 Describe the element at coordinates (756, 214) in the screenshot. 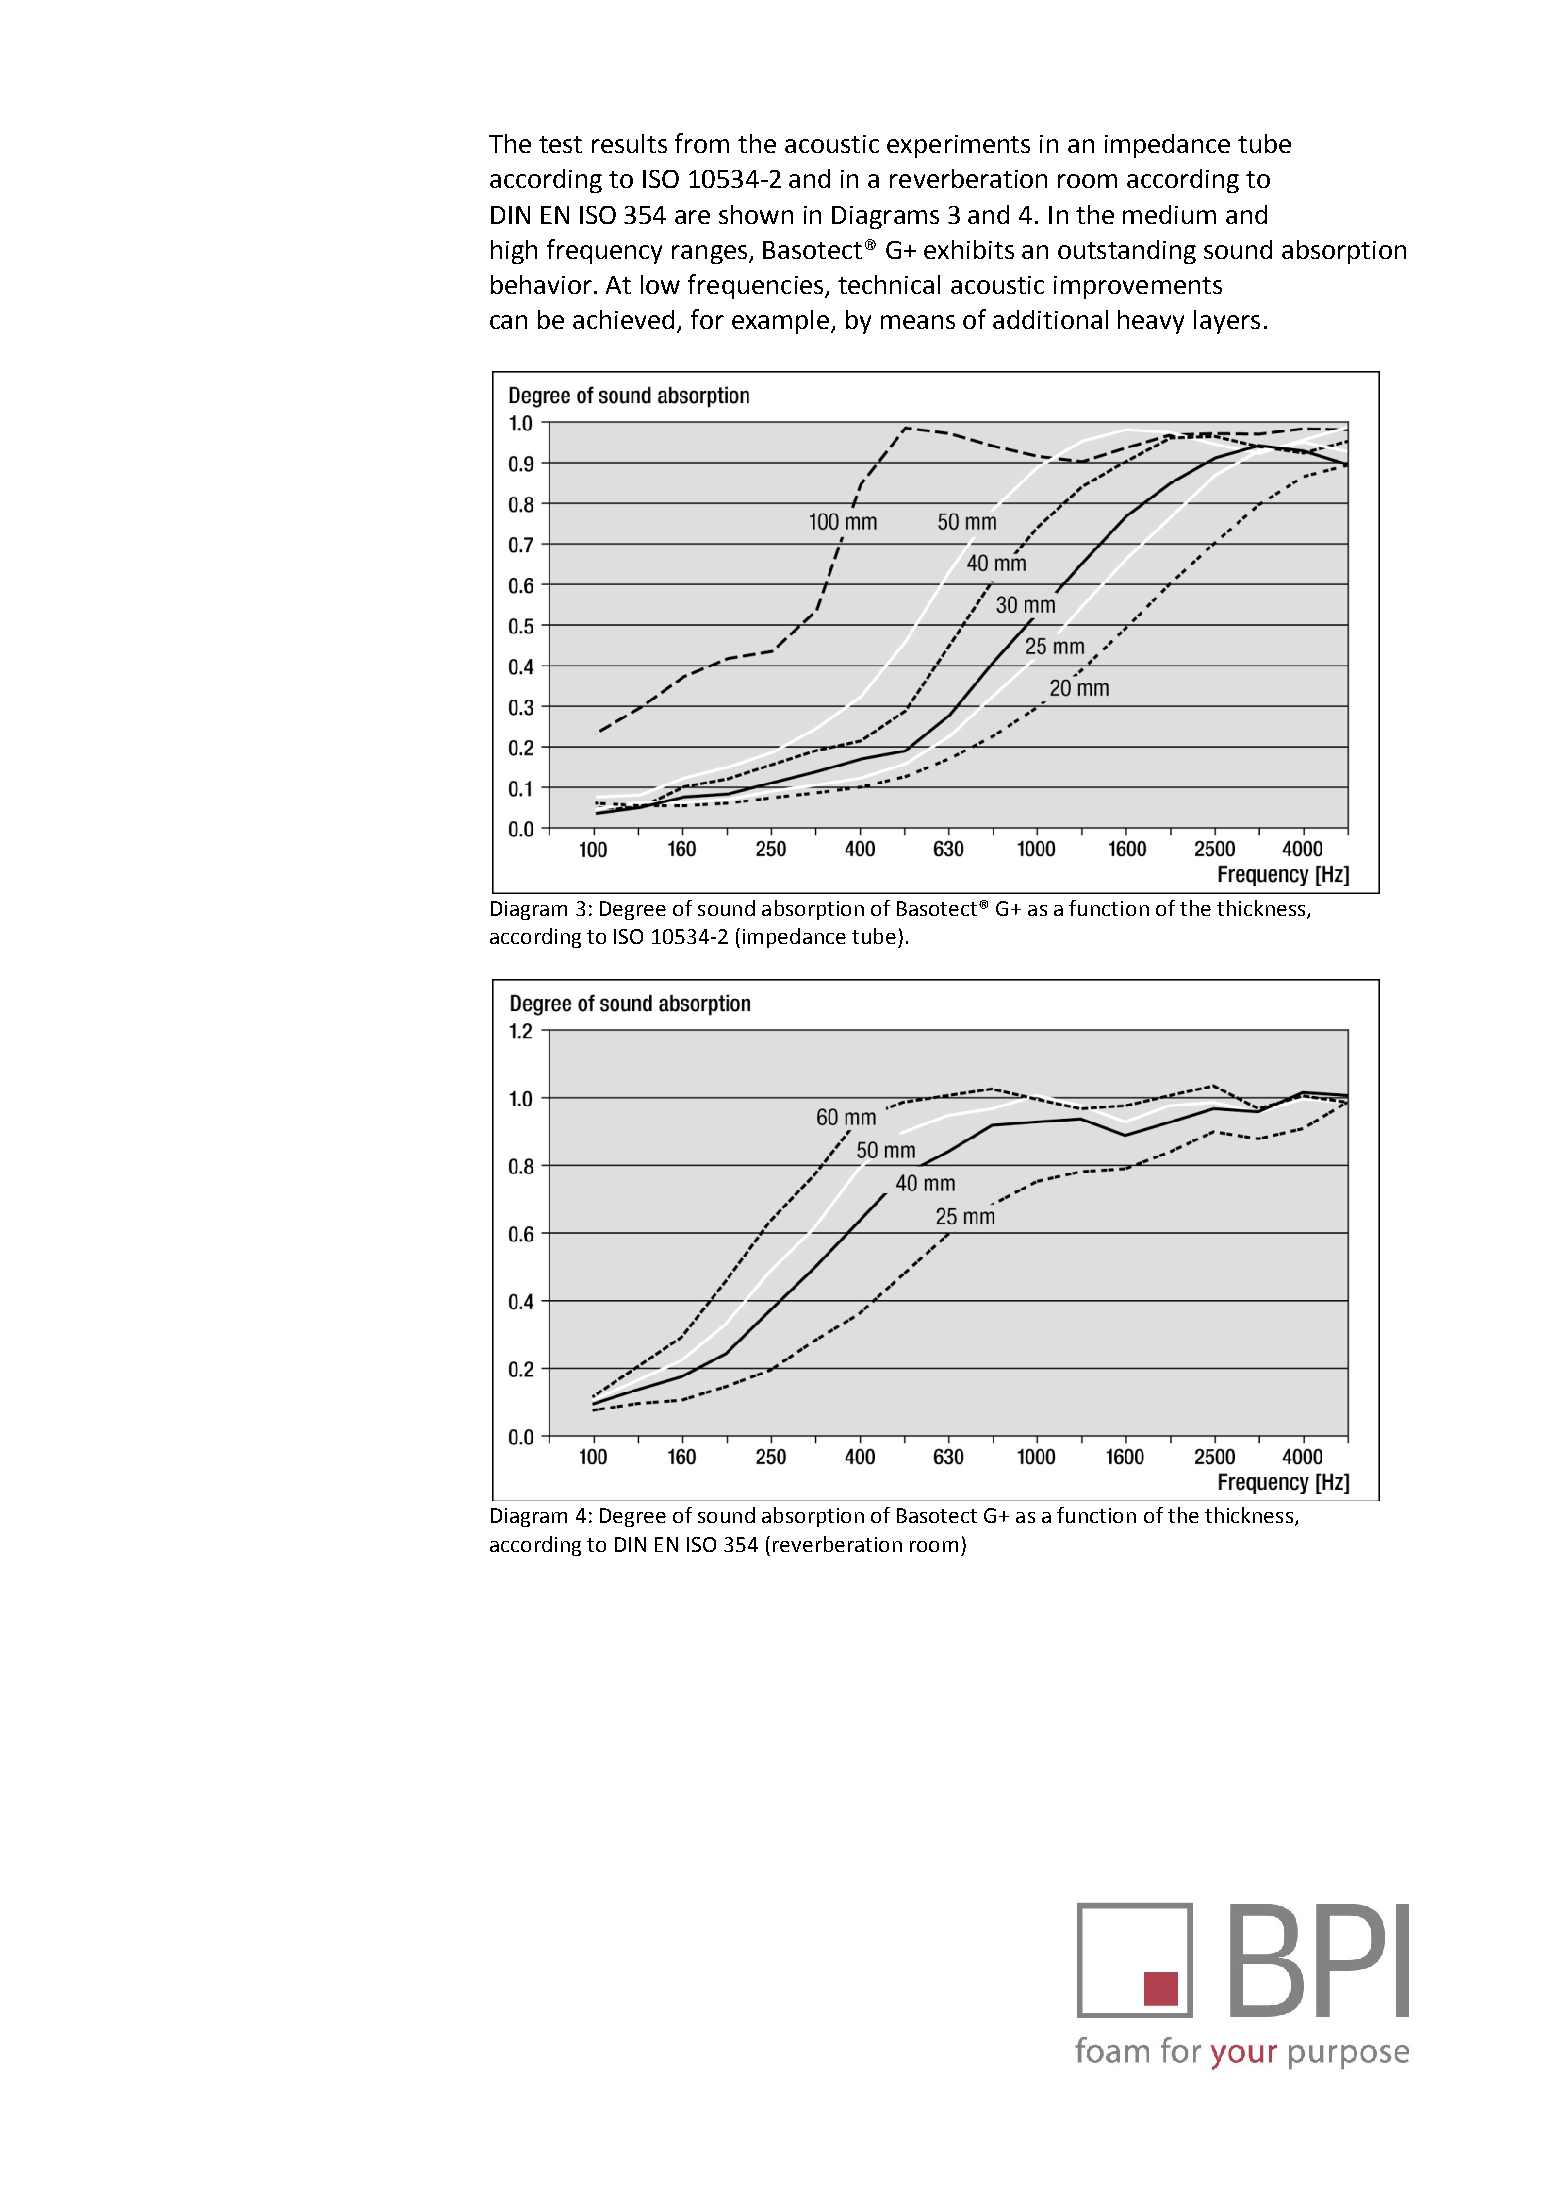

I see `shown` at that location.
